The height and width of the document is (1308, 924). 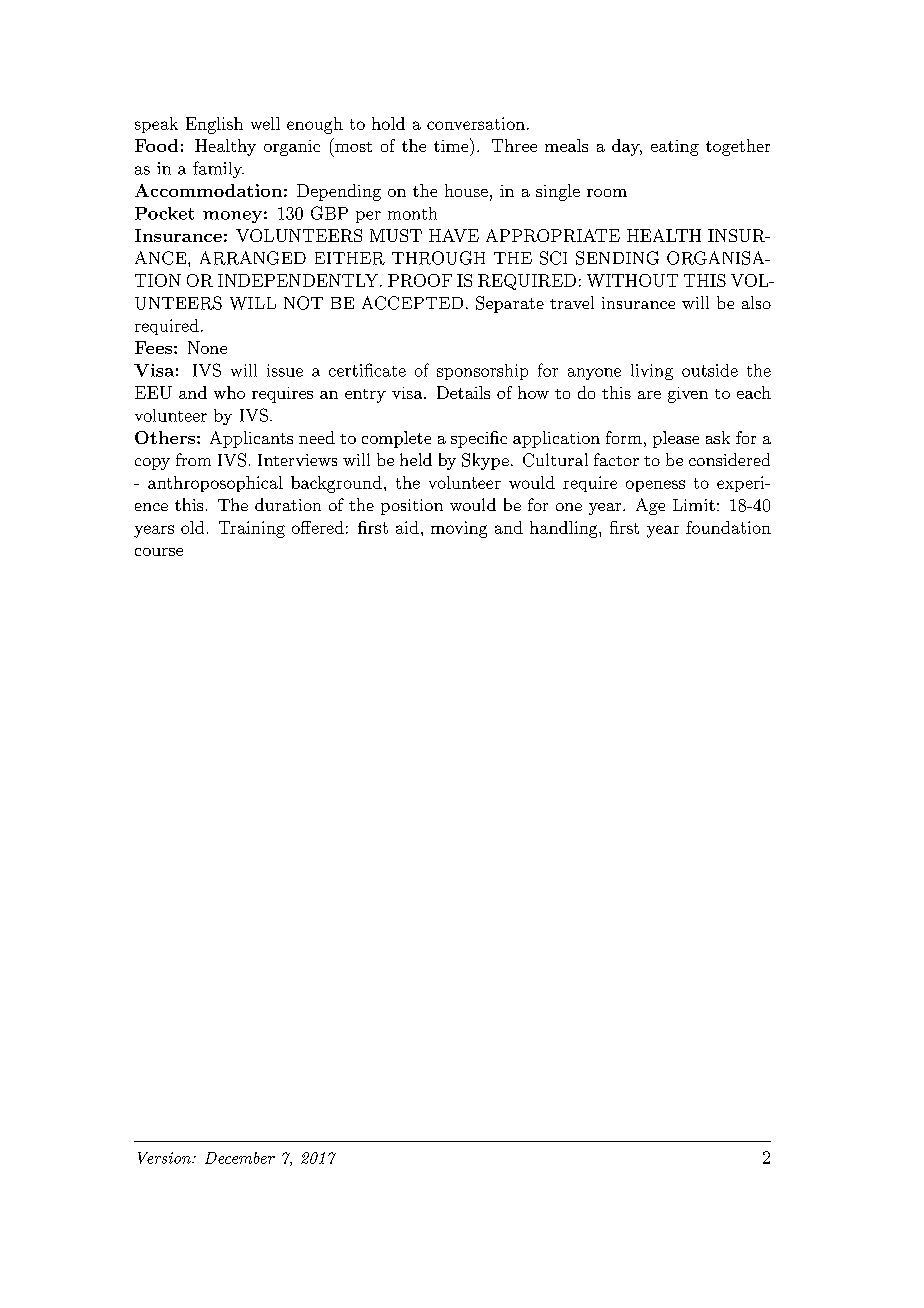 What do you see at coordinates (482, 372) in the document?
I see `sponsorship` at bounding box center [482, 372].
